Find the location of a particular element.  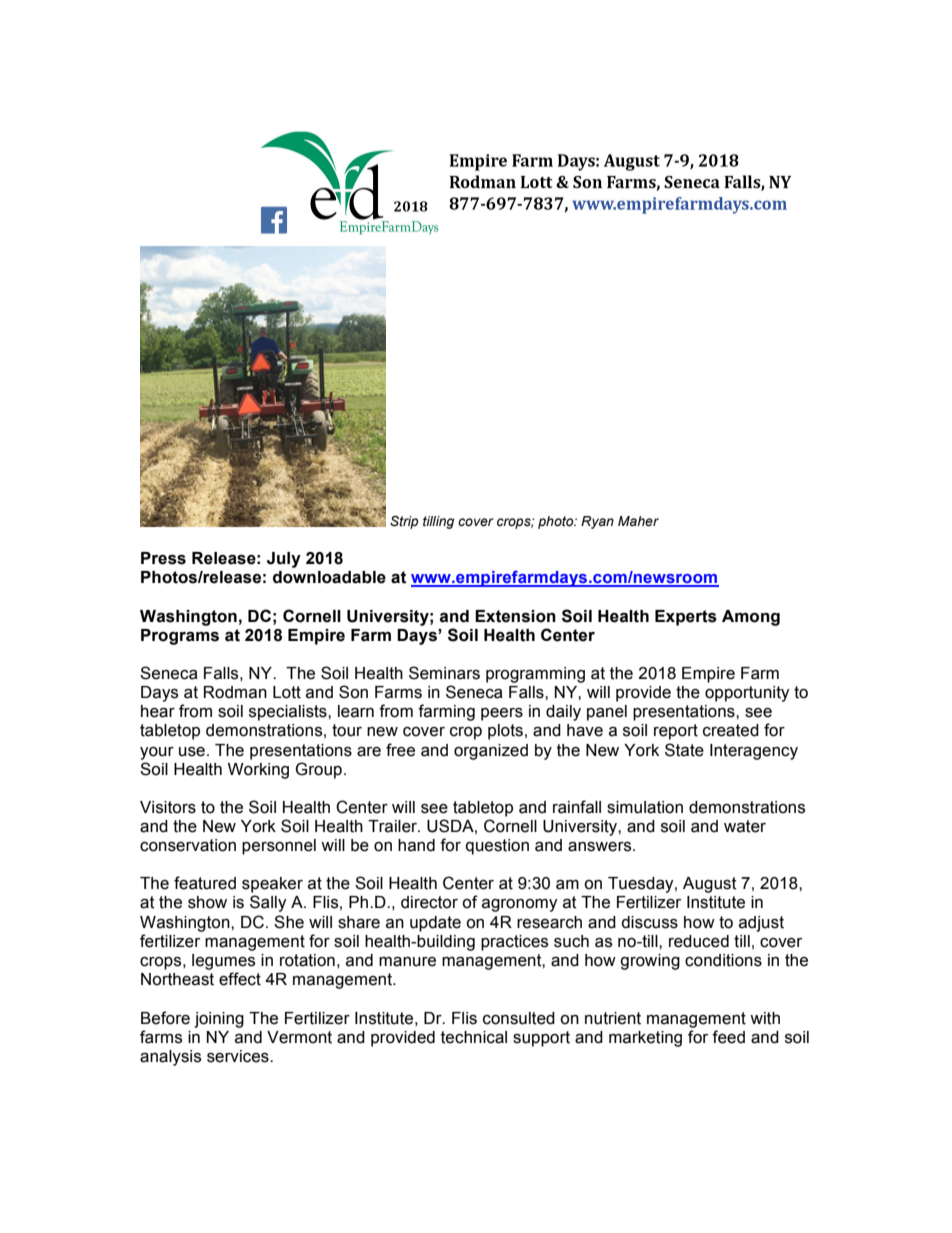

services is located at coordinates (239, 1056).
